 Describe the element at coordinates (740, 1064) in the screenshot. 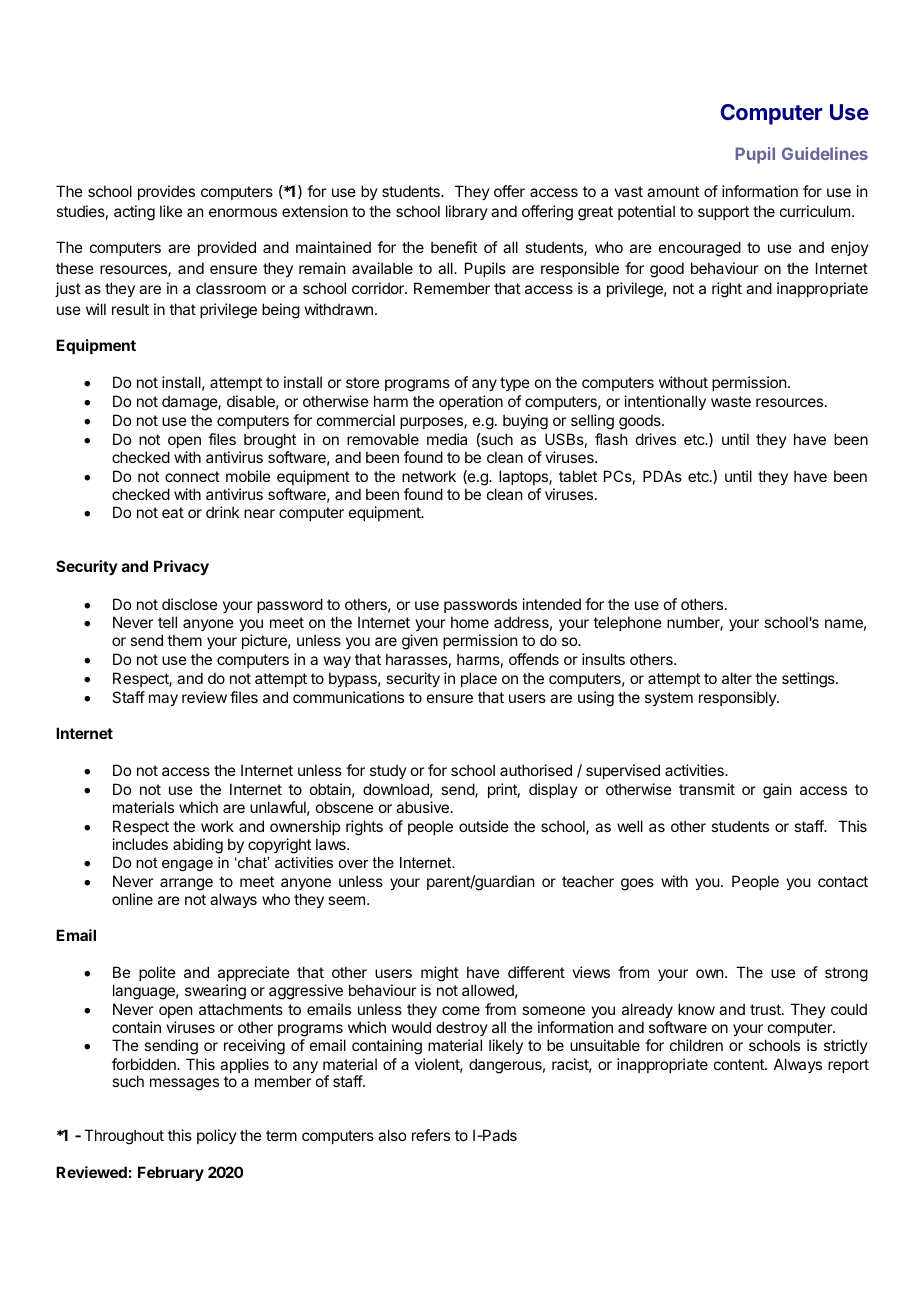

I see `content` at that location.
